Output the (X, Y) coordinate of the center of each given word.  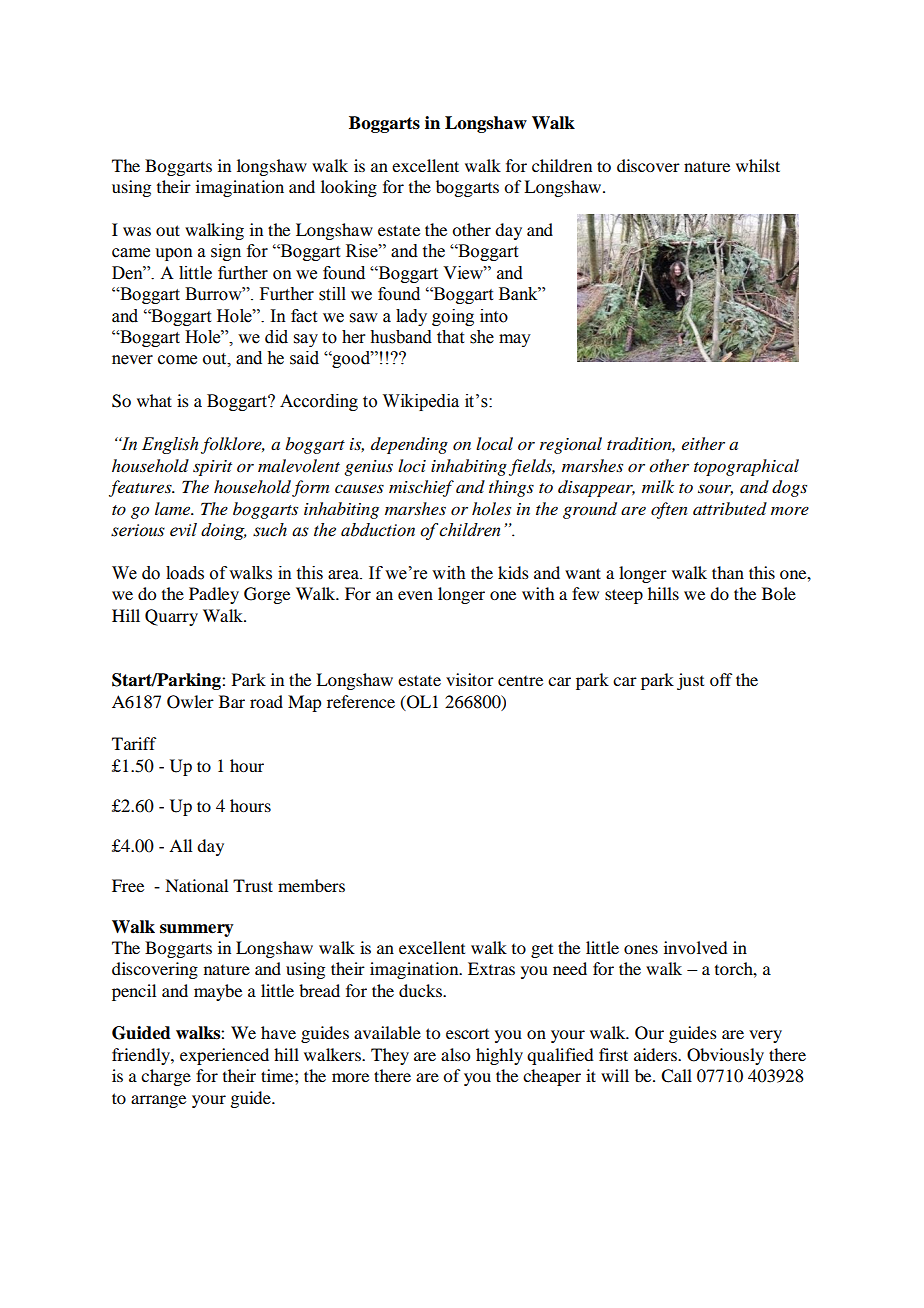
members (311, 885)
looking (349, 188)
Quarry (171, 617)
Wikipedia (421, 402)
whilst (758, 165)
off (721, 679)
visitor (470, 679)
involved (695, 947)
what (154, 400)
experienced (224, 1056)
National (196, 885)
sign (226, 252)
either (703, 443)
